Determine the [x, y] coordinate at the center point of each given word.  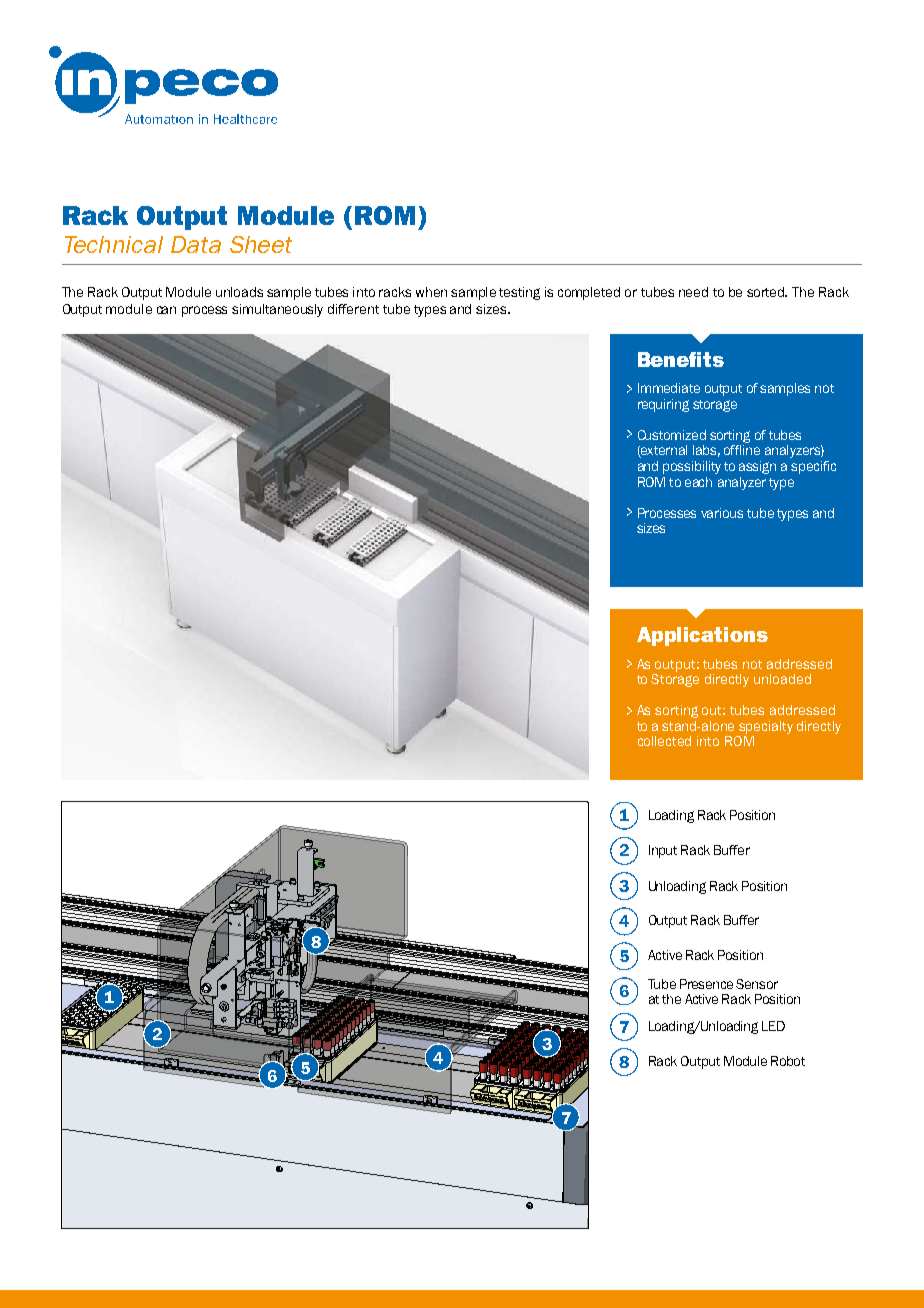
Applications [702, 636]
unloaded [782, 679]
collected [664, 741]
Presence [706, 984]
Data [196, 244]
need [693, 292]
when [431, 292]
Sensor [757, 984]
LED [773, 1026]
